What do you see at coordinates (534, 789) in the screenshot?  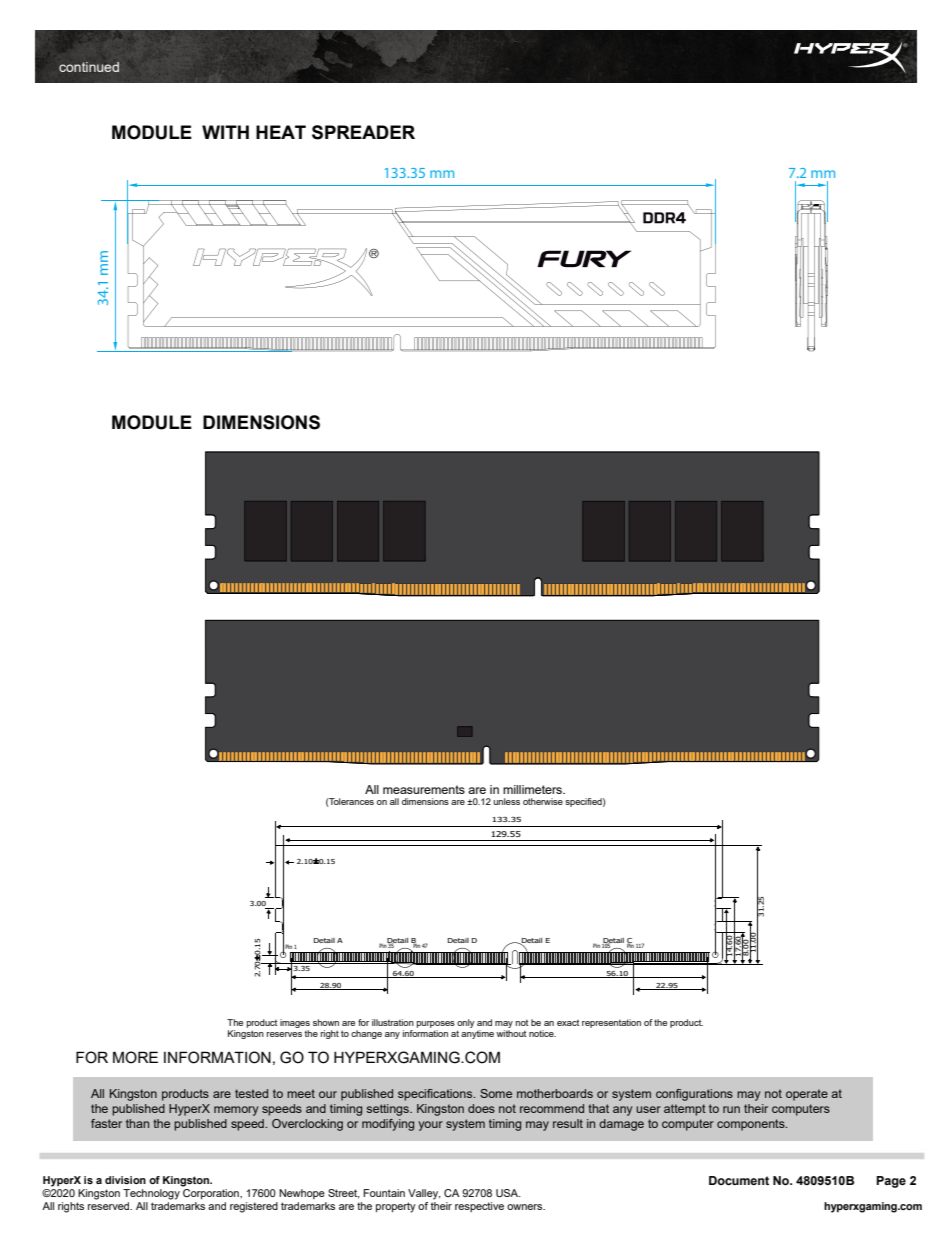 I see `millimeters` at bounding box center [534, 789].
